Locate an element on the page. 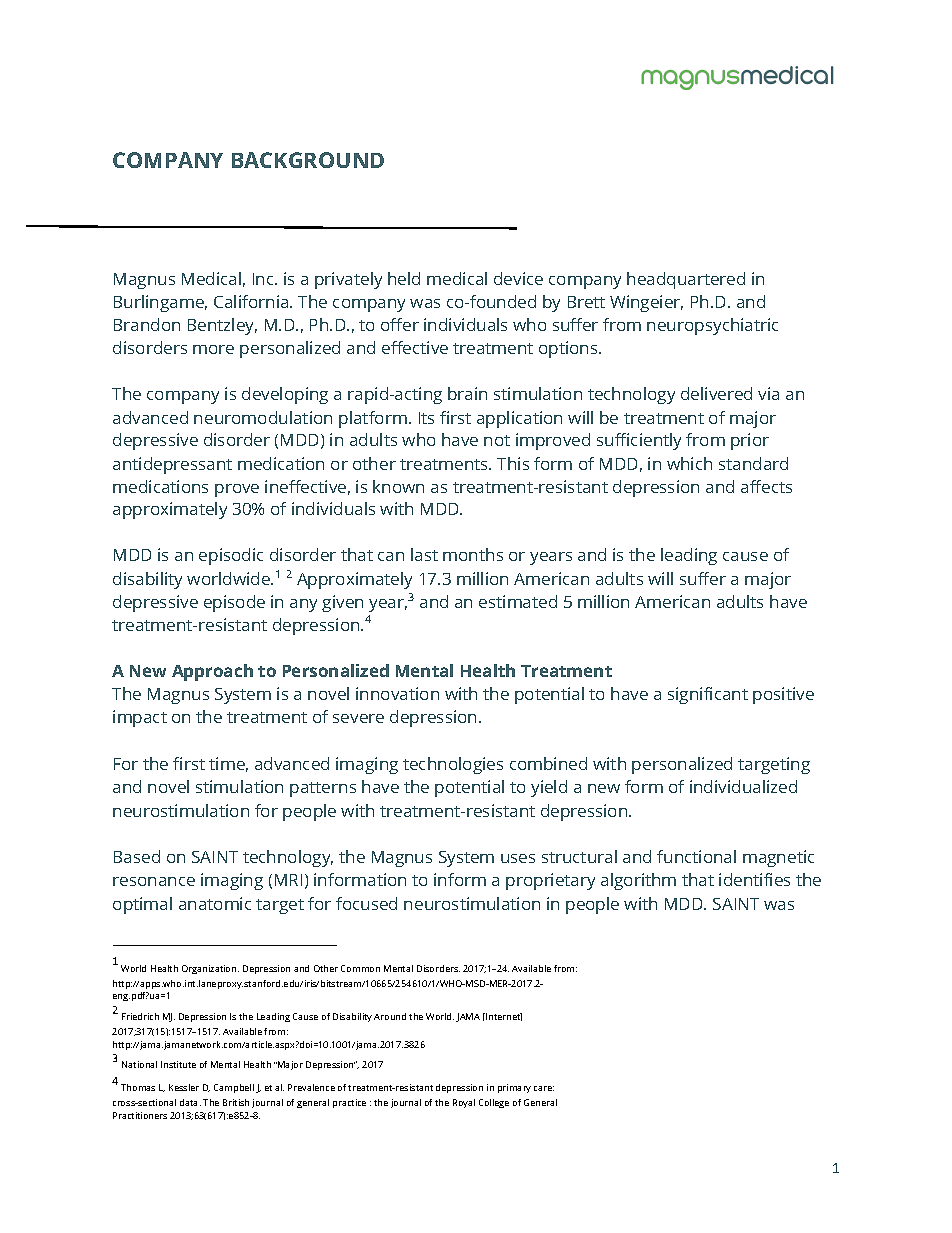 The height and width of the document is (1233, 952). Campbell is located at coordinates (234, 1088).
